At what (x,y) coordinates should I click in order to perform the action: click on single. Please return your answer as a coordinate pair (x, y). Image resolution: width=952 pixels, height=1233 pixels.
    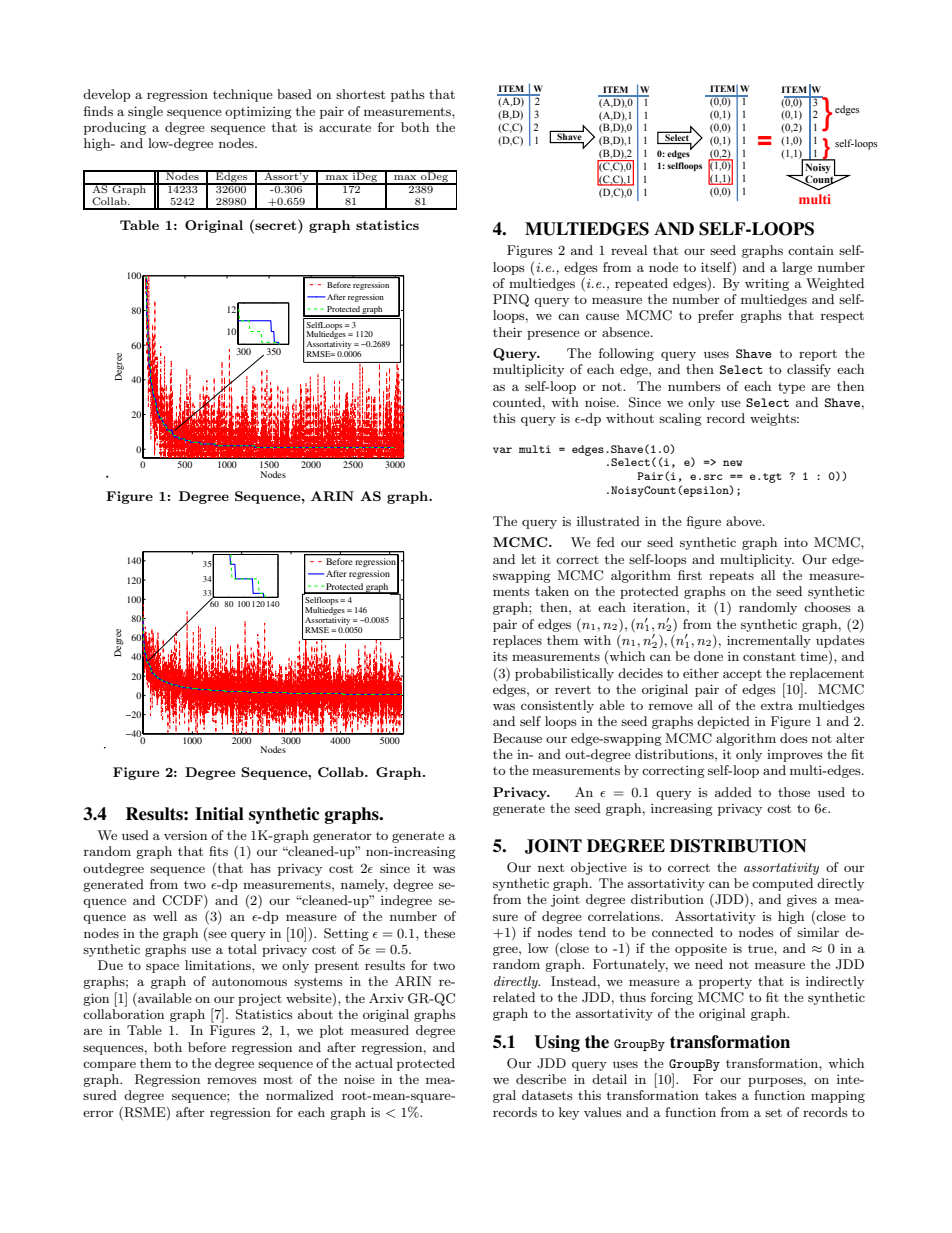
    Looking at the image, I should click on (145, 112).
